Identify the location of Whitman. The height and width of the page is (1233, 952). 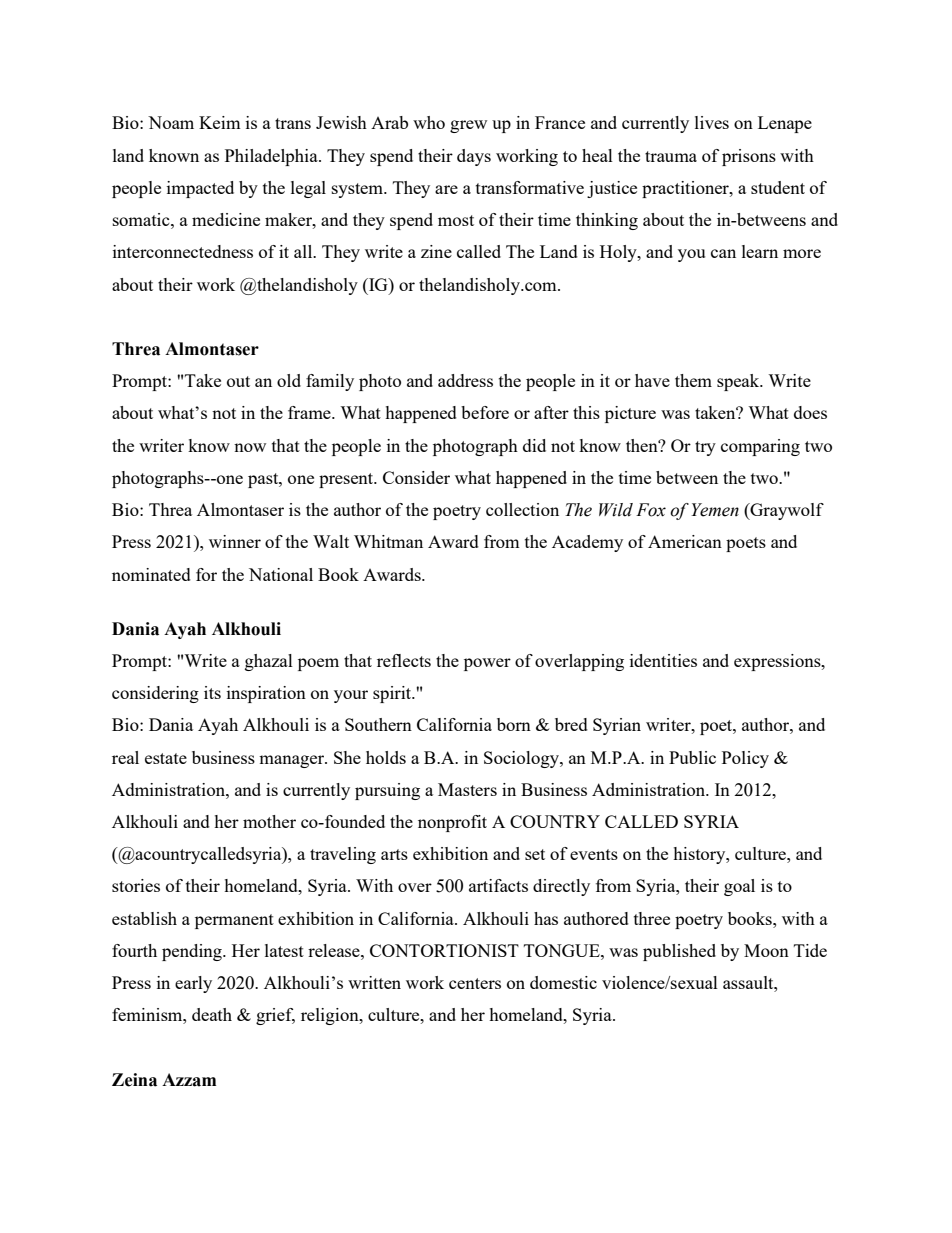
(388, 541).
